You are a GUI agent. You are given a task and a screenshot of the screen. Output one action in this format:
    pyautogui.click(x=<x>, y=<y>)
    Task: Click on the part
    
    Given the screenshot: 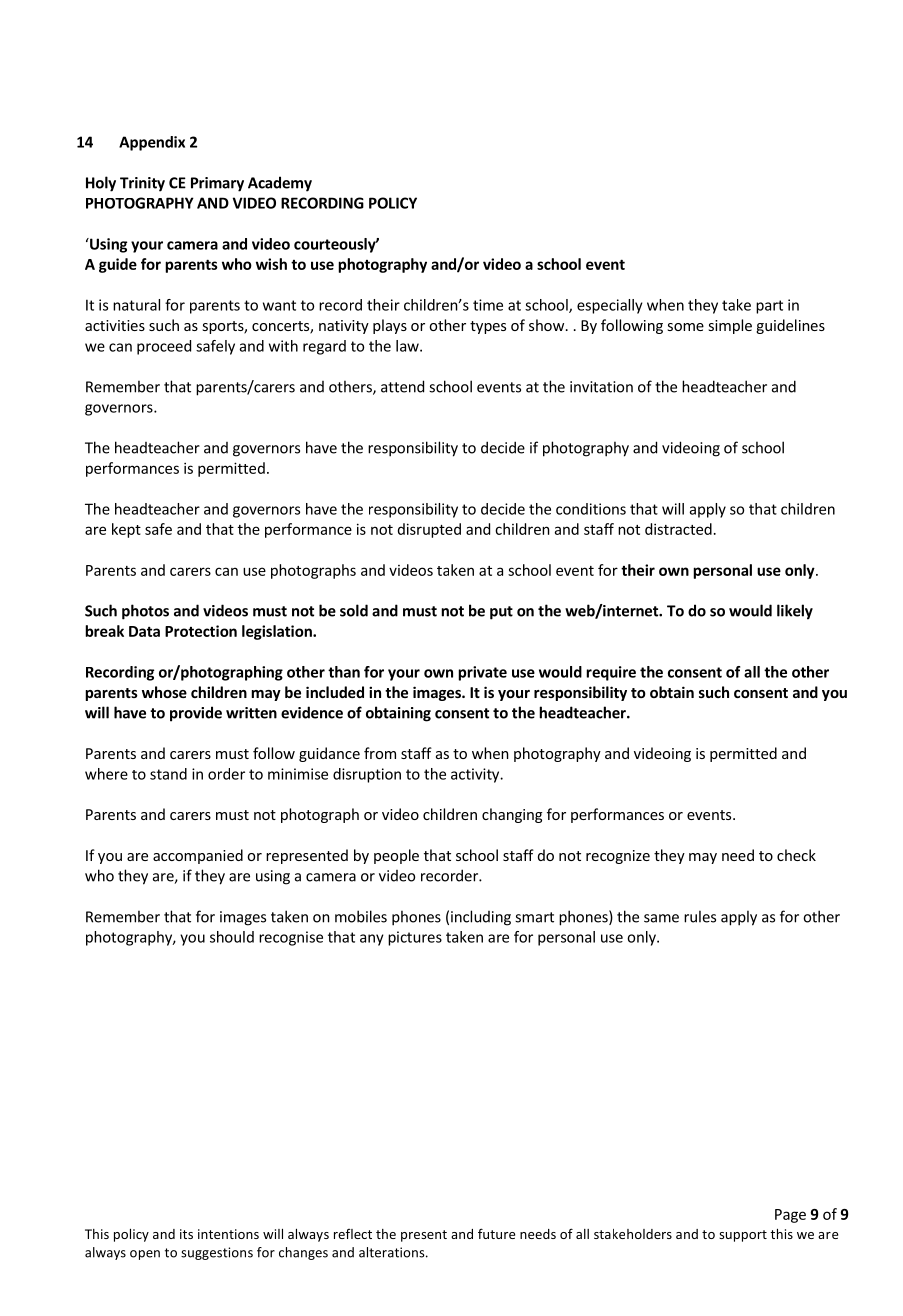 What is the action you would take?
    pyautogui.click(x=769, y=307)
